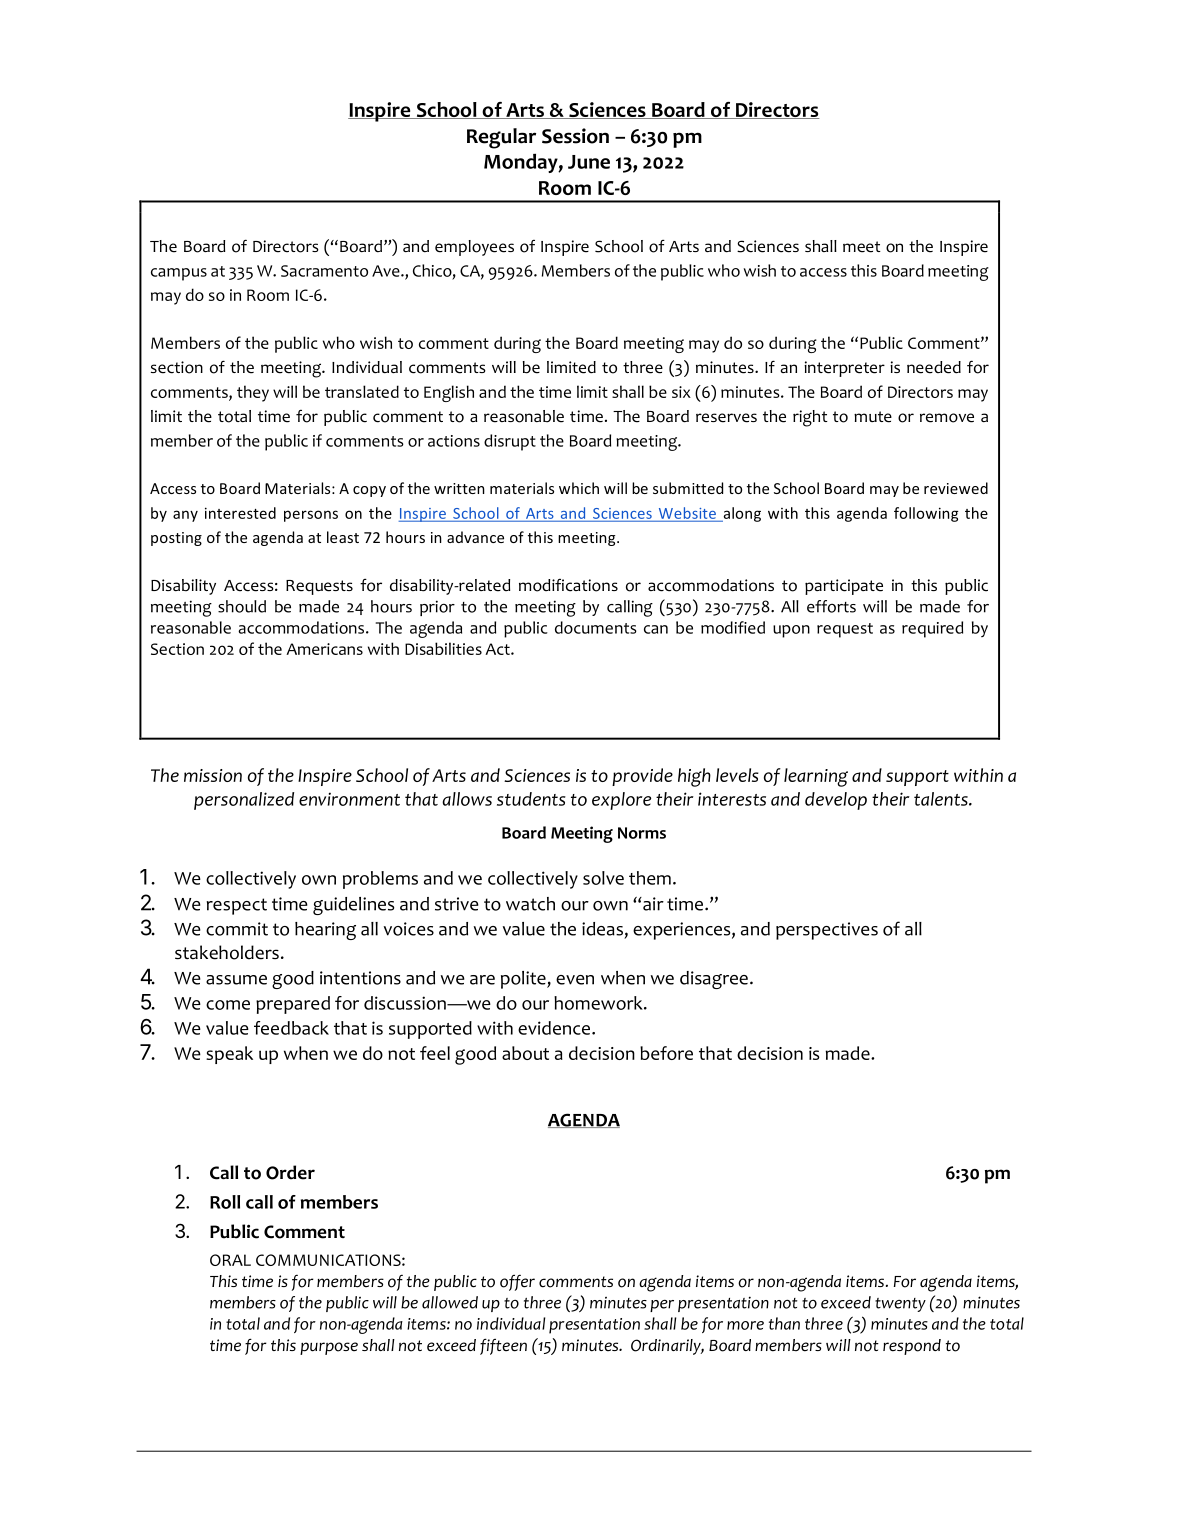  What do you see at coordinates (602, 929) in the image?
I see `ideas` at bounding box center [602, 929].
